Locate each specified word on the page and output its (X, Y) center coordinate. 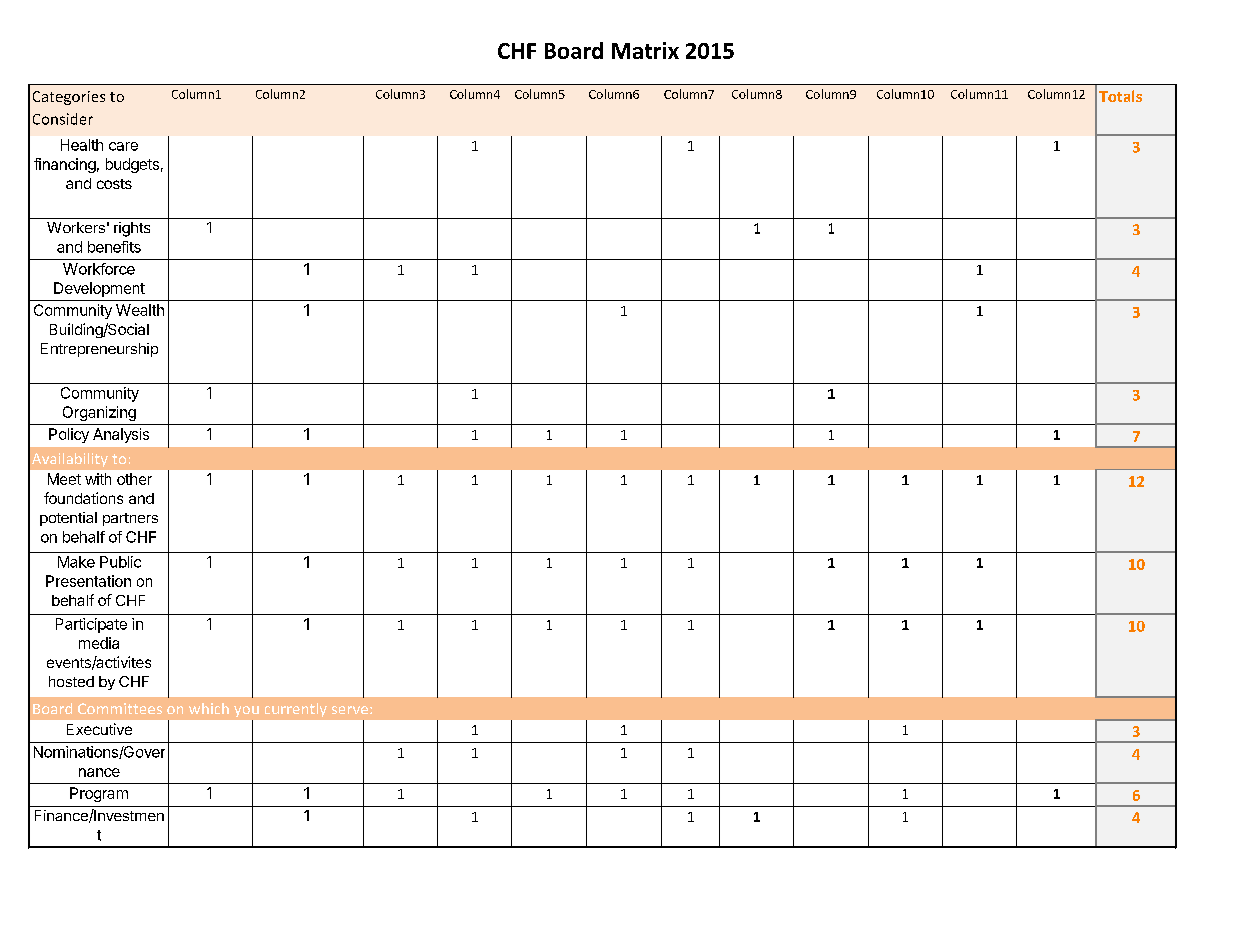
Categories (69, 98)
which (209, 708)
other (134, 479)
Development (99, 289)
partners (130, 519)
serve (350, 710)
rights (132, 229)
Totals (1120, 96)
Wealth (140, 310)
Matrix (645, 50)
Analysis (121, 435)
